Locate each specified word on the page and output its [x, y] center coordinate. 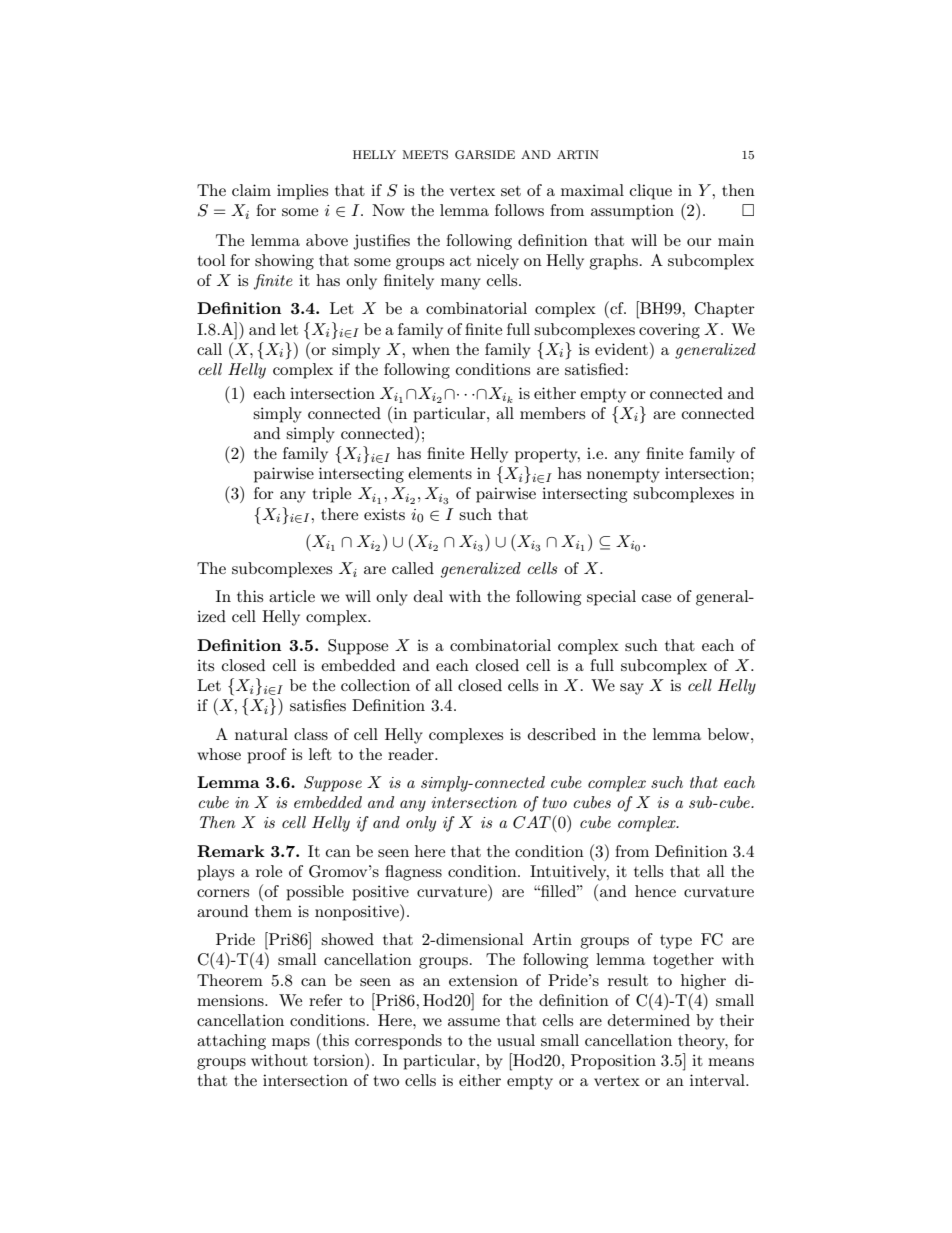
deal [428, 596]
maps [291, 1044]
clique [651, 192]
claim [251, 190]
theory [703, 1042]
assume [474, 1022]
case [656, 598]
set [511, 191]
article [292, 596]
